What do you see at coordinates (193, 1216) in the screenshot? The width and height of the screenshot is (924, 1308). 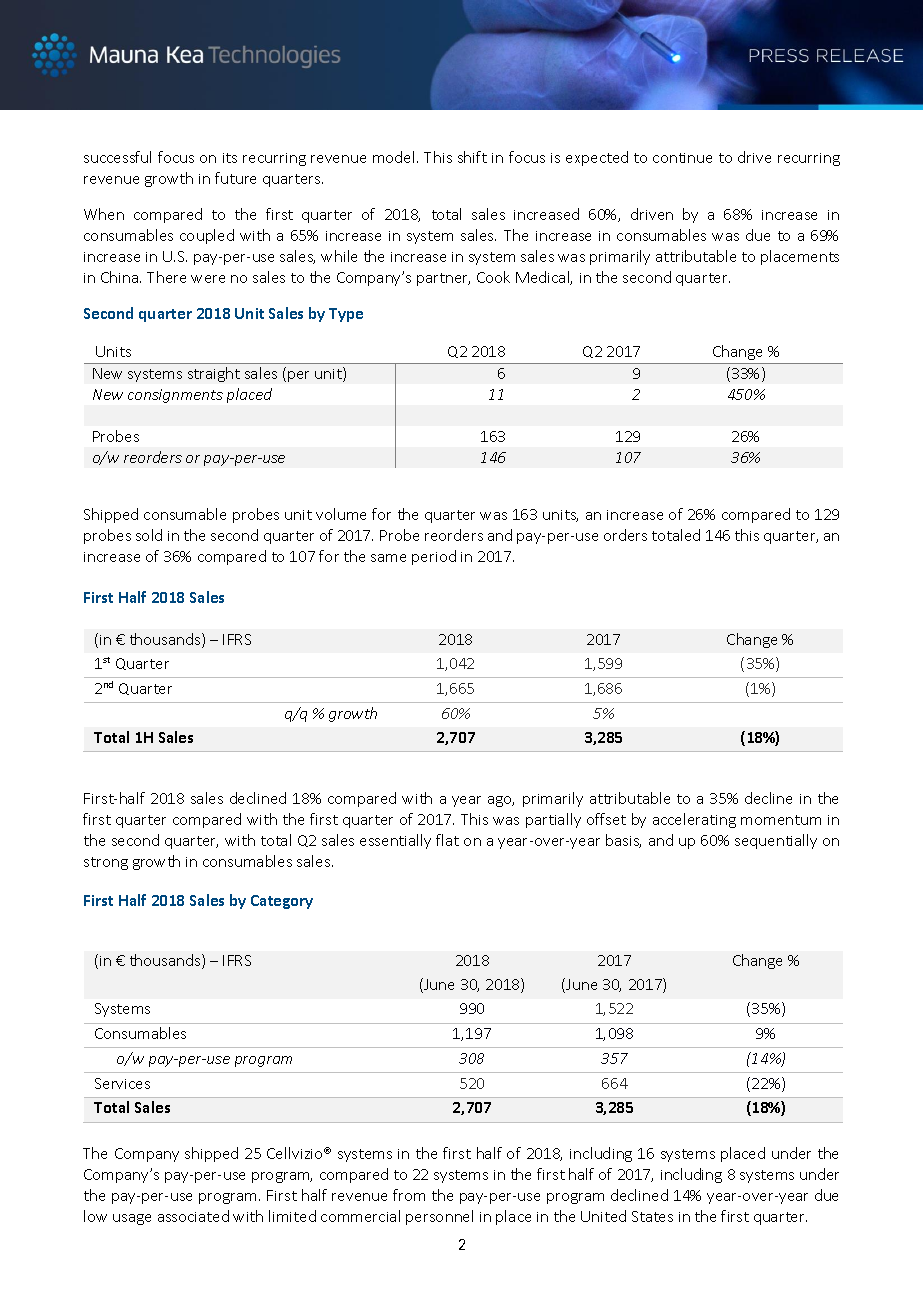 I see `associated` at bounding box center [193, 1216].
